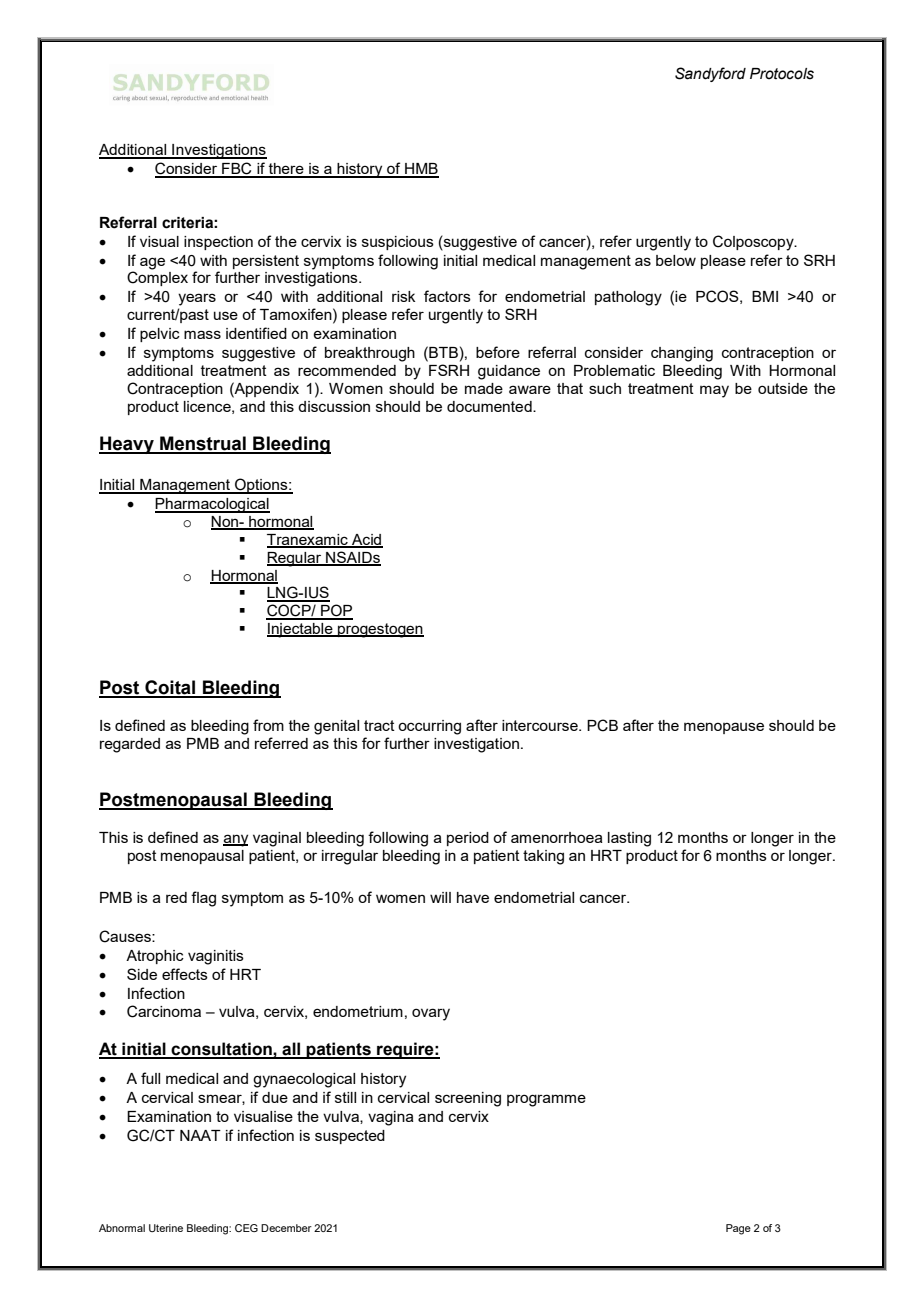  I want to click on Coital, so click(170, 688).
